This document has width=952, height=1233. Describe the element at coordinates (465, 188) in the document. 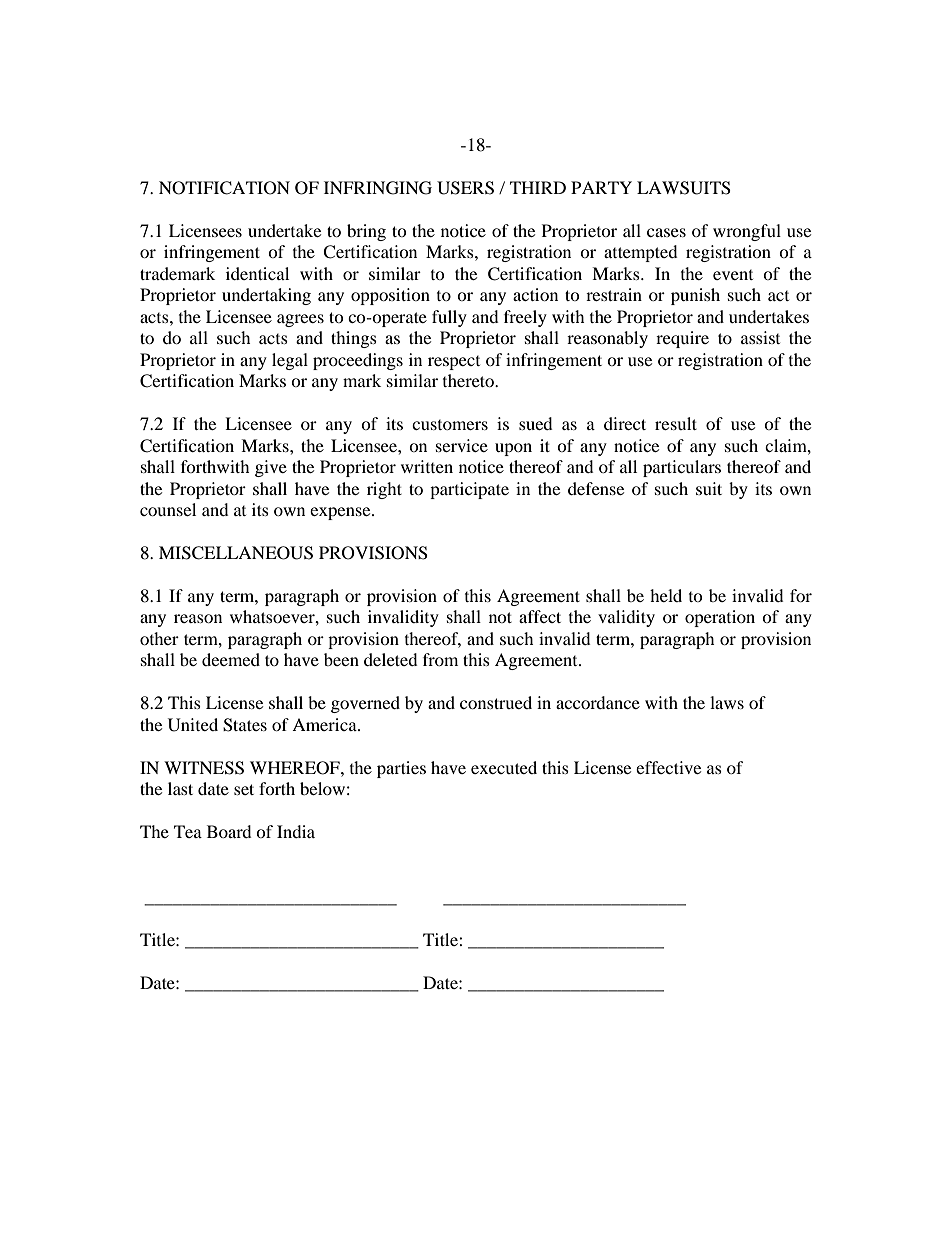

I see `USERS` at that location.
